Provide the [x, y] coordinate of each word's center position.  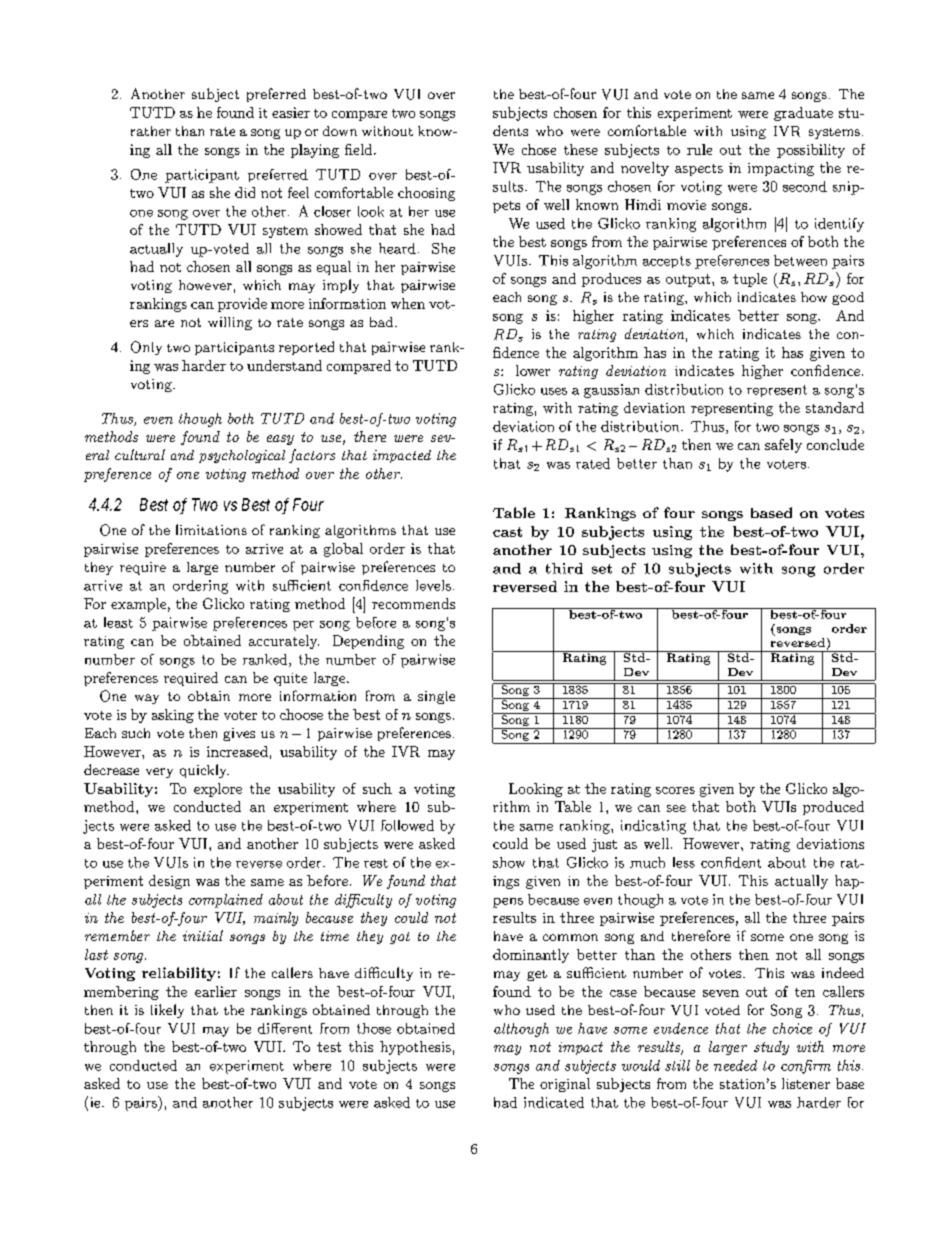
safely [783, 446]
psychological [242, 456]
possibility [811, 151]
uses [554, 391]
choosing [426, 194]
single [436, 697]
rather [151, 131]
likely [167, 1011]
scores [675, 790]
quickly [204, 771]
